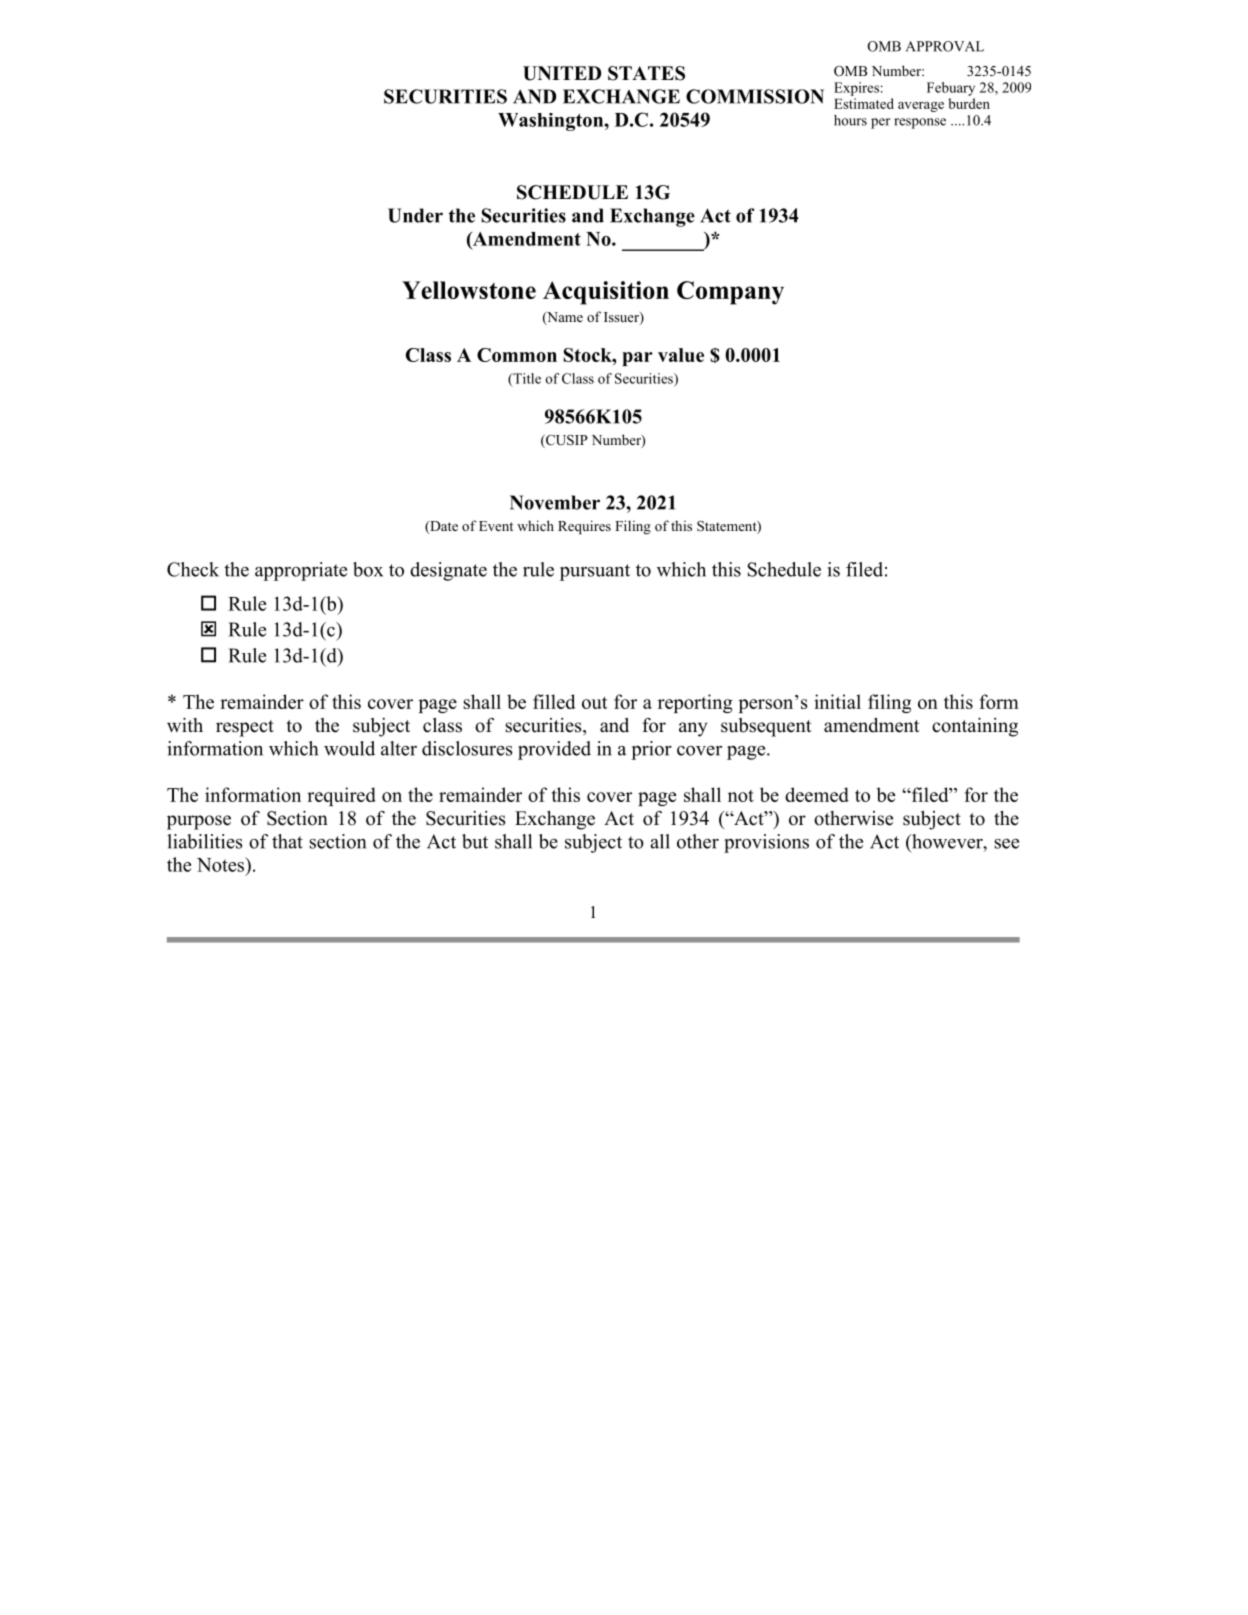  I want to click on APPROVAL, so click(945, 46).
